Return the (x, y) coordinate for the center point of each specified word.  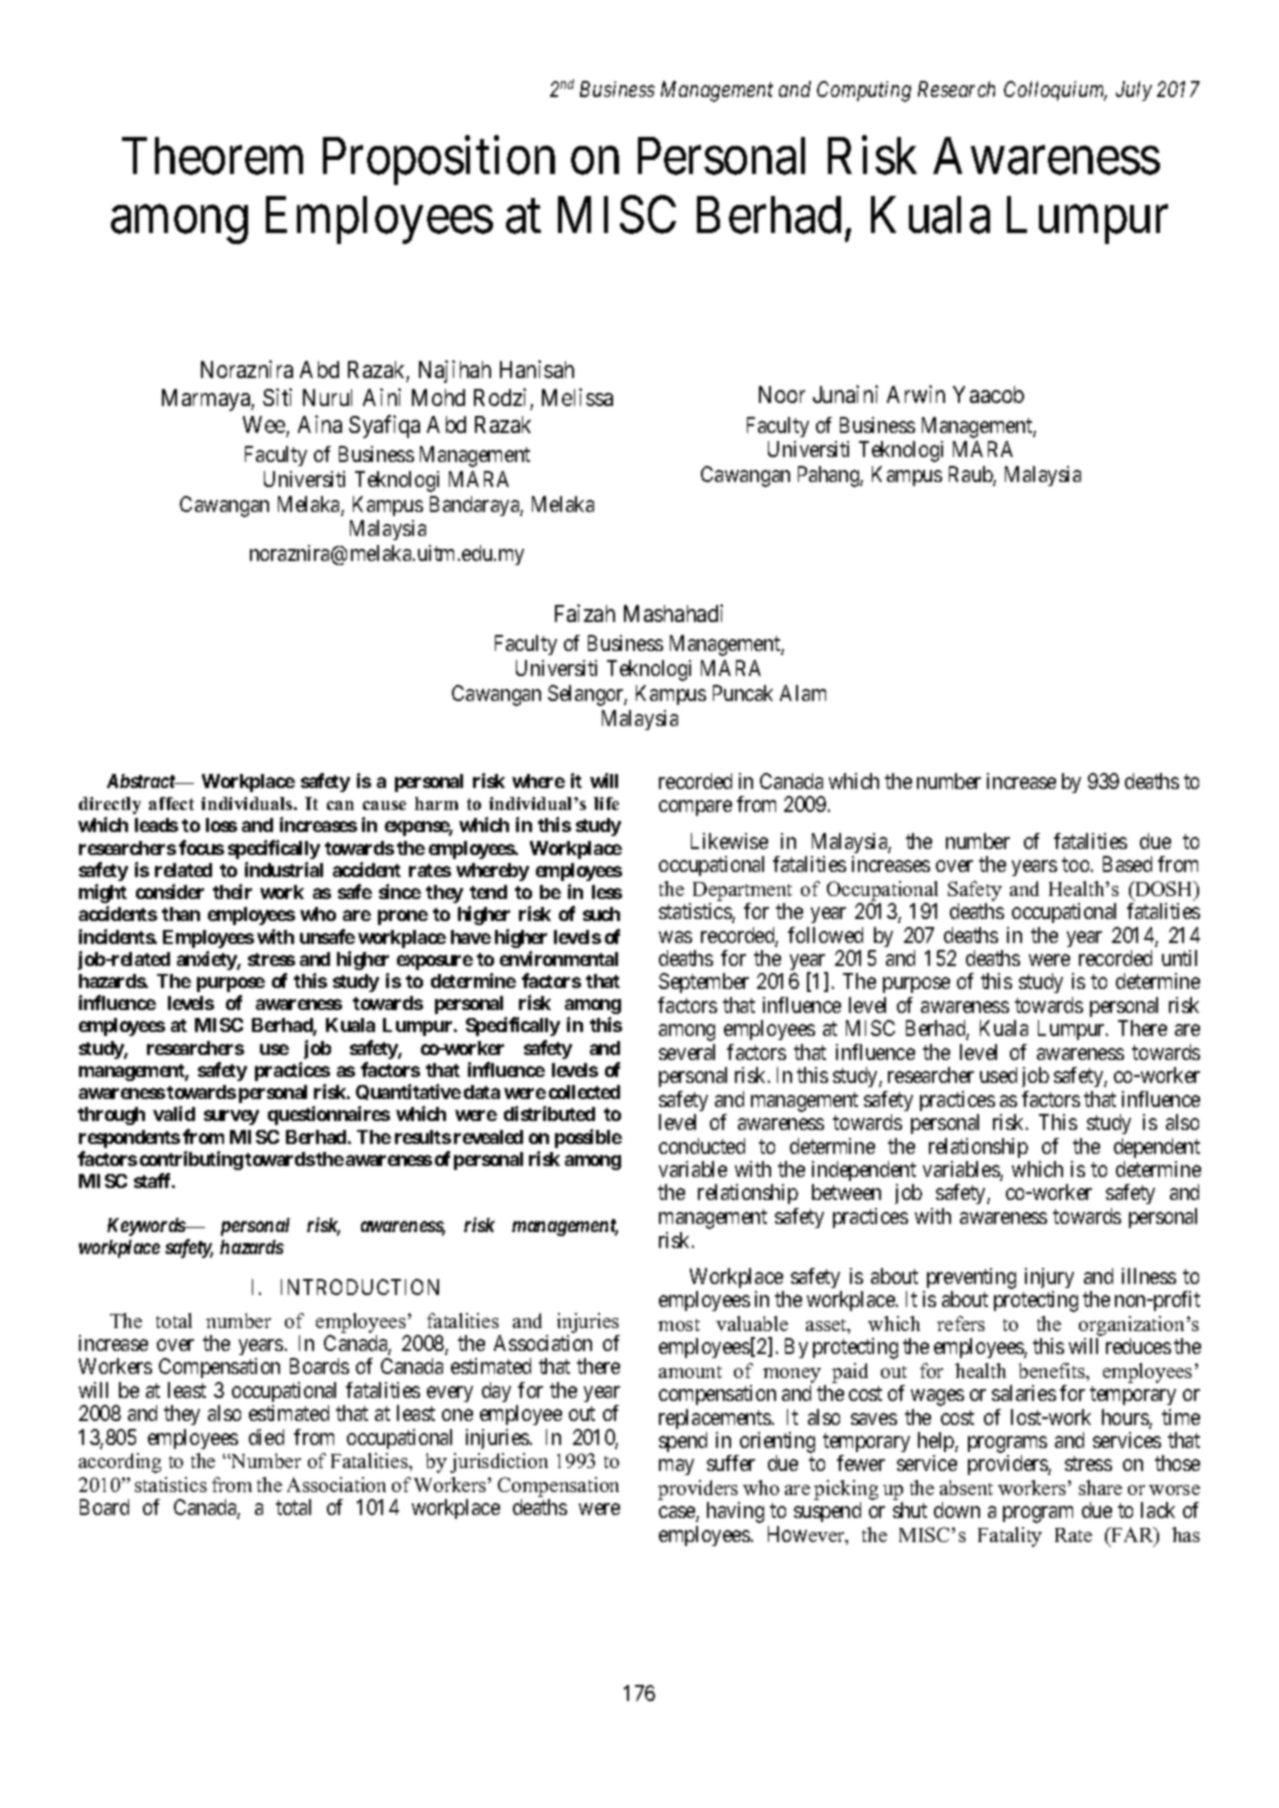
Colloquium (1055, 91)
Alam (803, 693)
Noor (782, 394)
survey (231, 1117)
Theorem (212, 156)
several (687, 1052)
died (266, 1437)
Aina (320, 424)
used (998, 1075)
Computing (864, 91)
